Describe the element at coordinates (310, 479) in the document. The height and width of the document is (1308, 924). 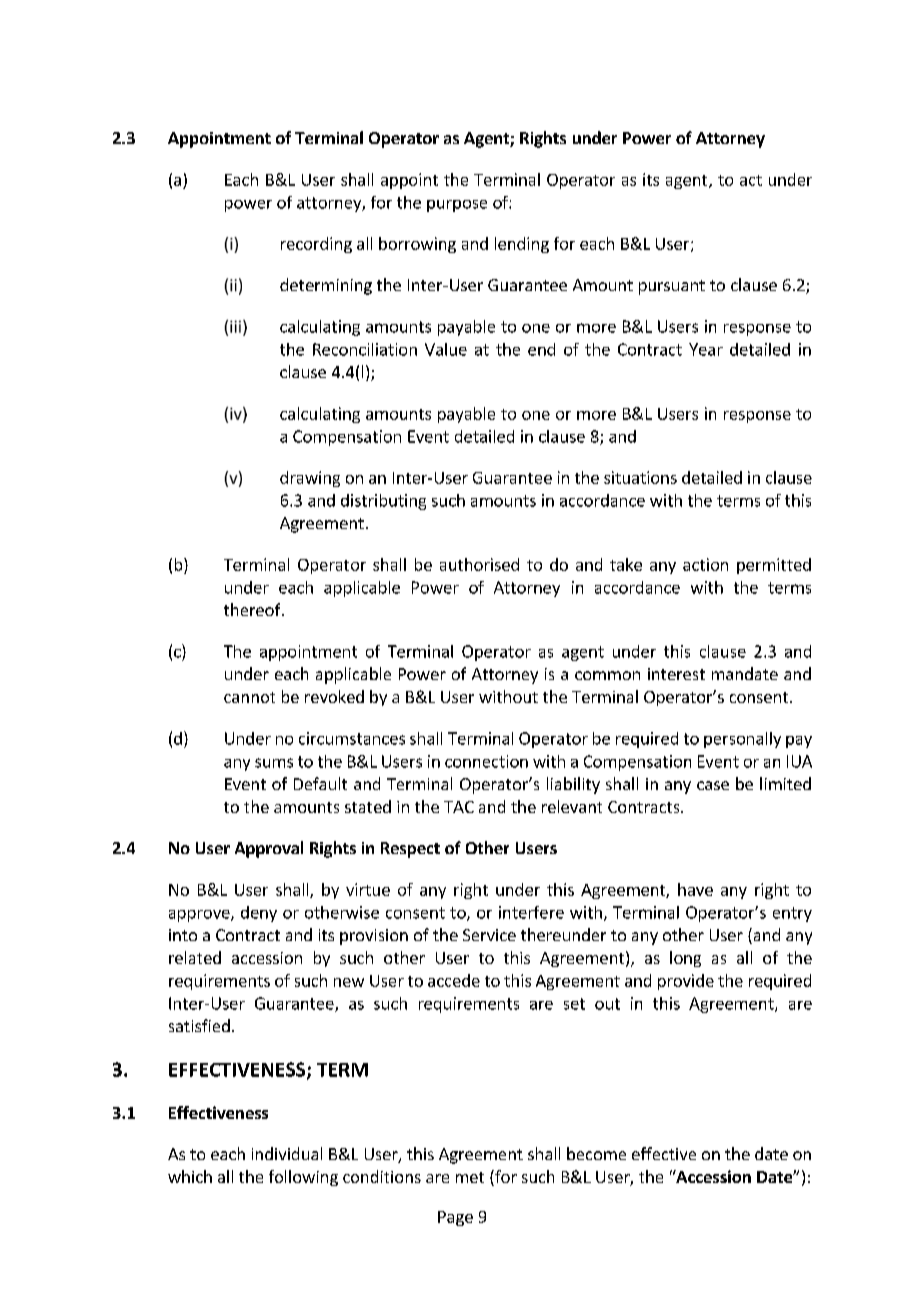
I see `drawing` at that location.
